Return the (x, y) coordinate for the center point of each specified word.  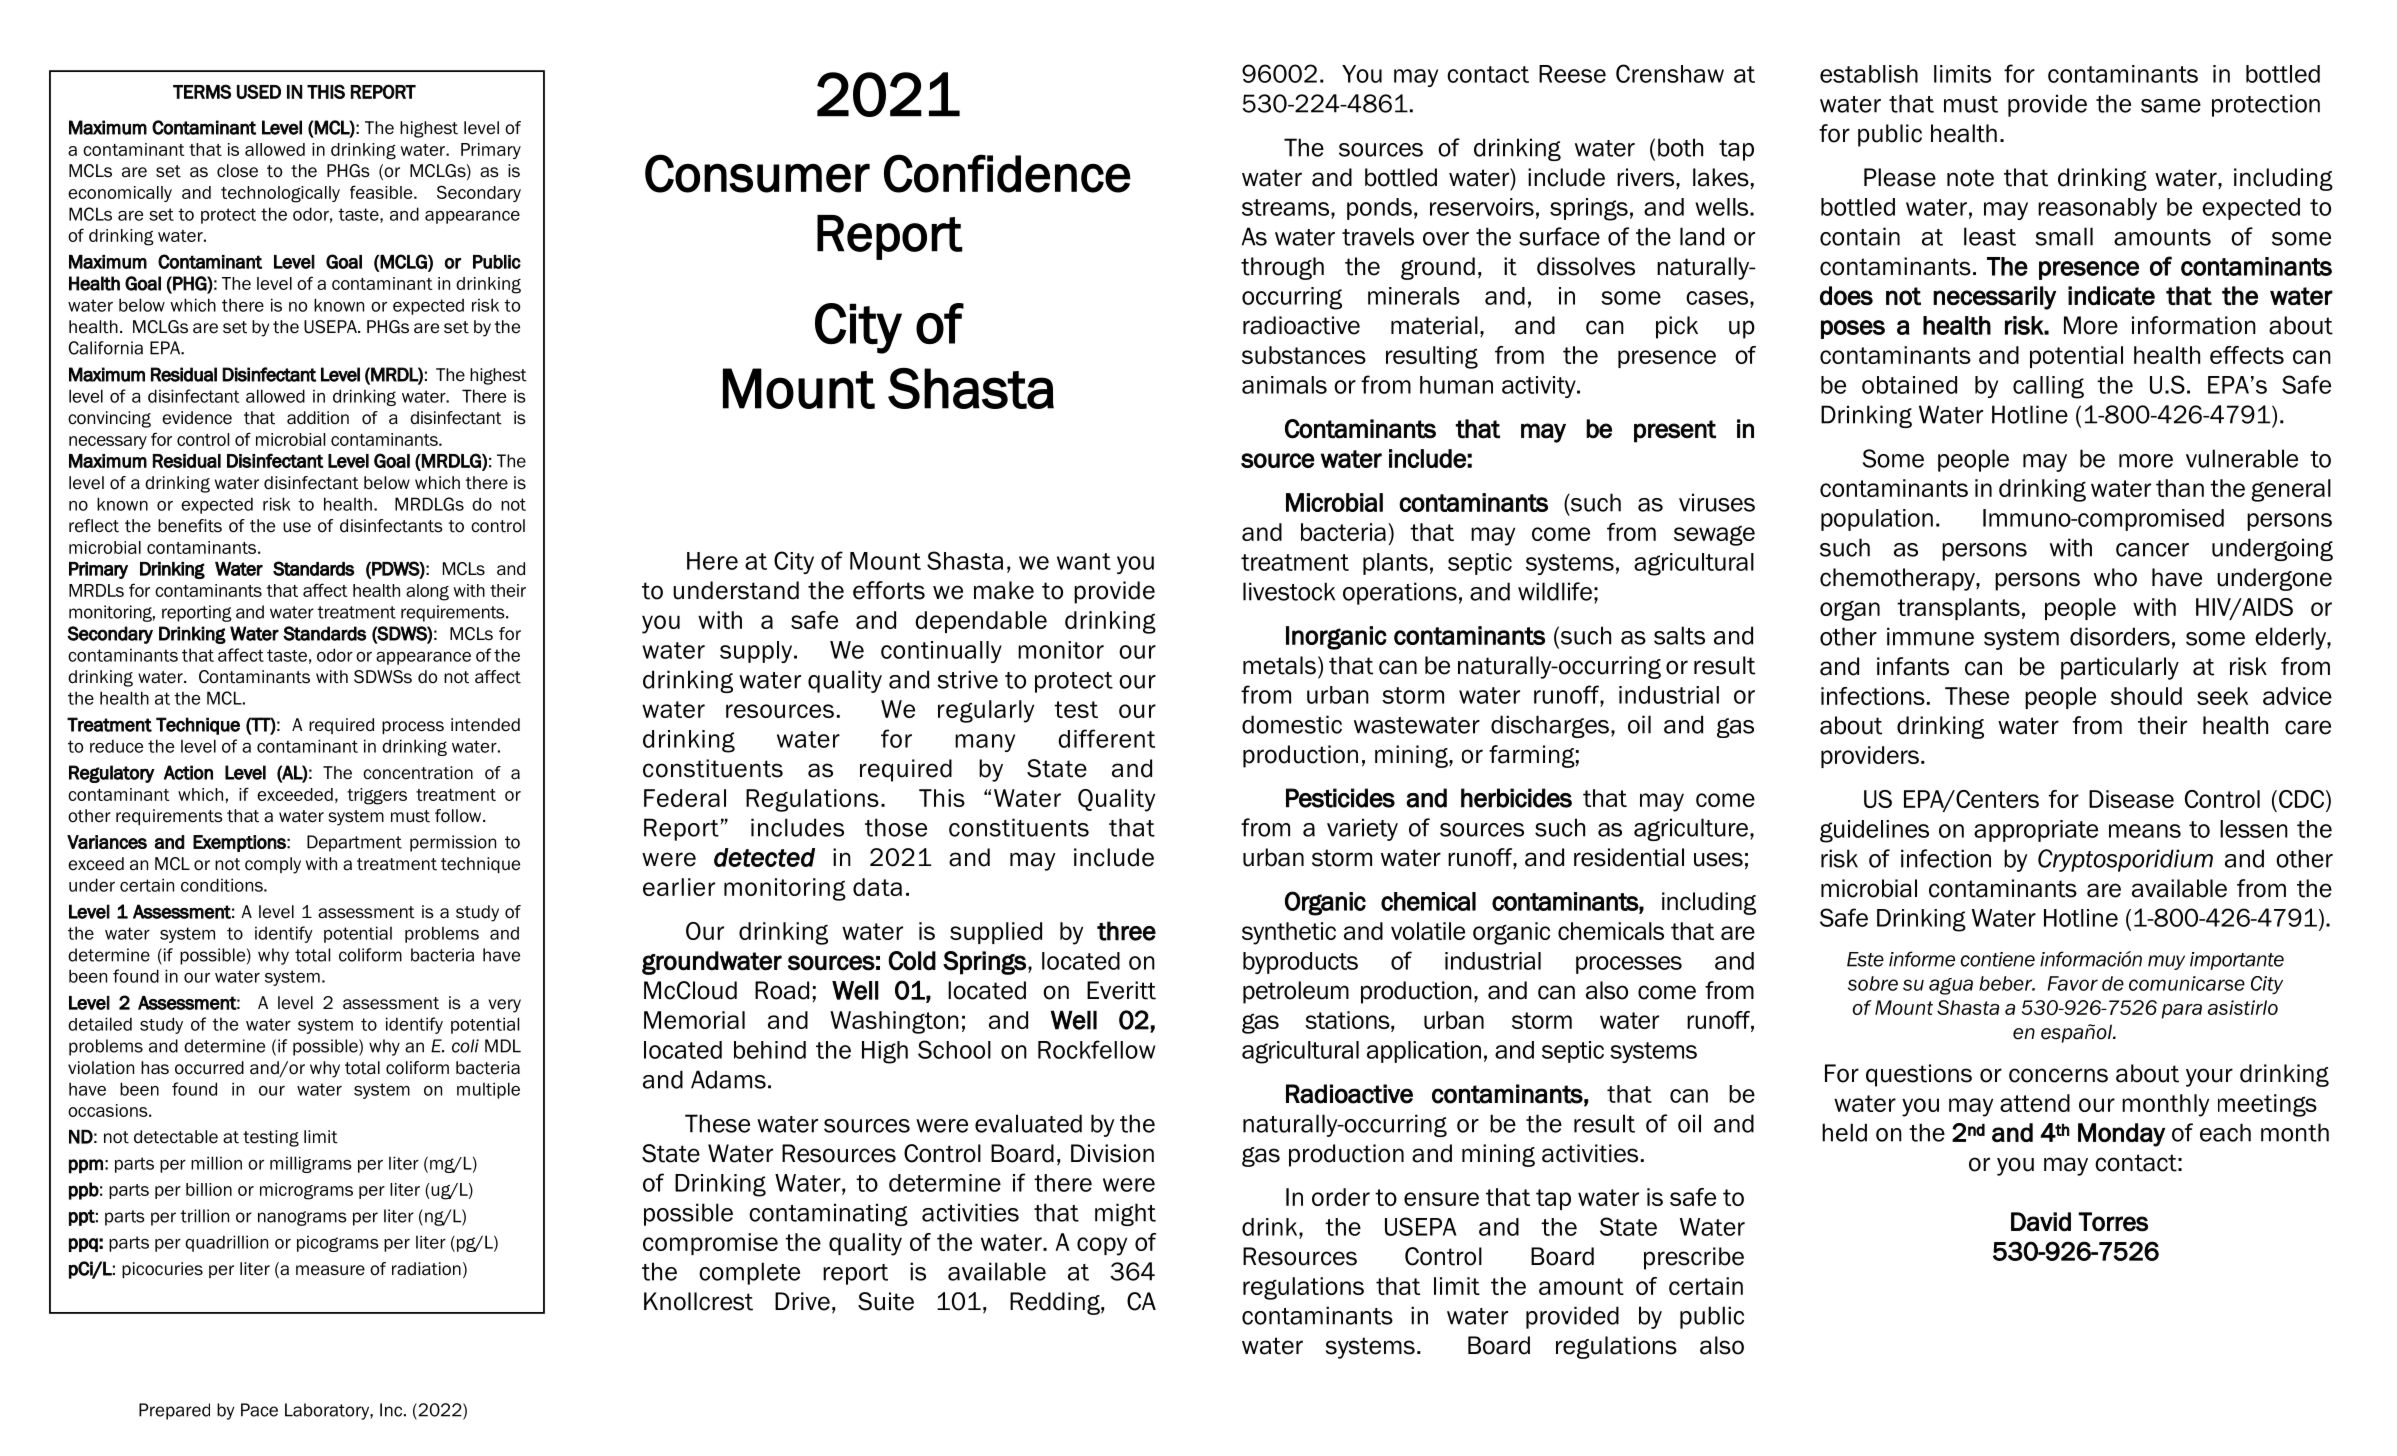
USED (259, 91)
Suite (886, 1301)
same (2171, 106)
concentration (418, 773)
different (1106, 738)
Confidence (1007, 173)
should (2146, 696)
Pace (259, 1410)
